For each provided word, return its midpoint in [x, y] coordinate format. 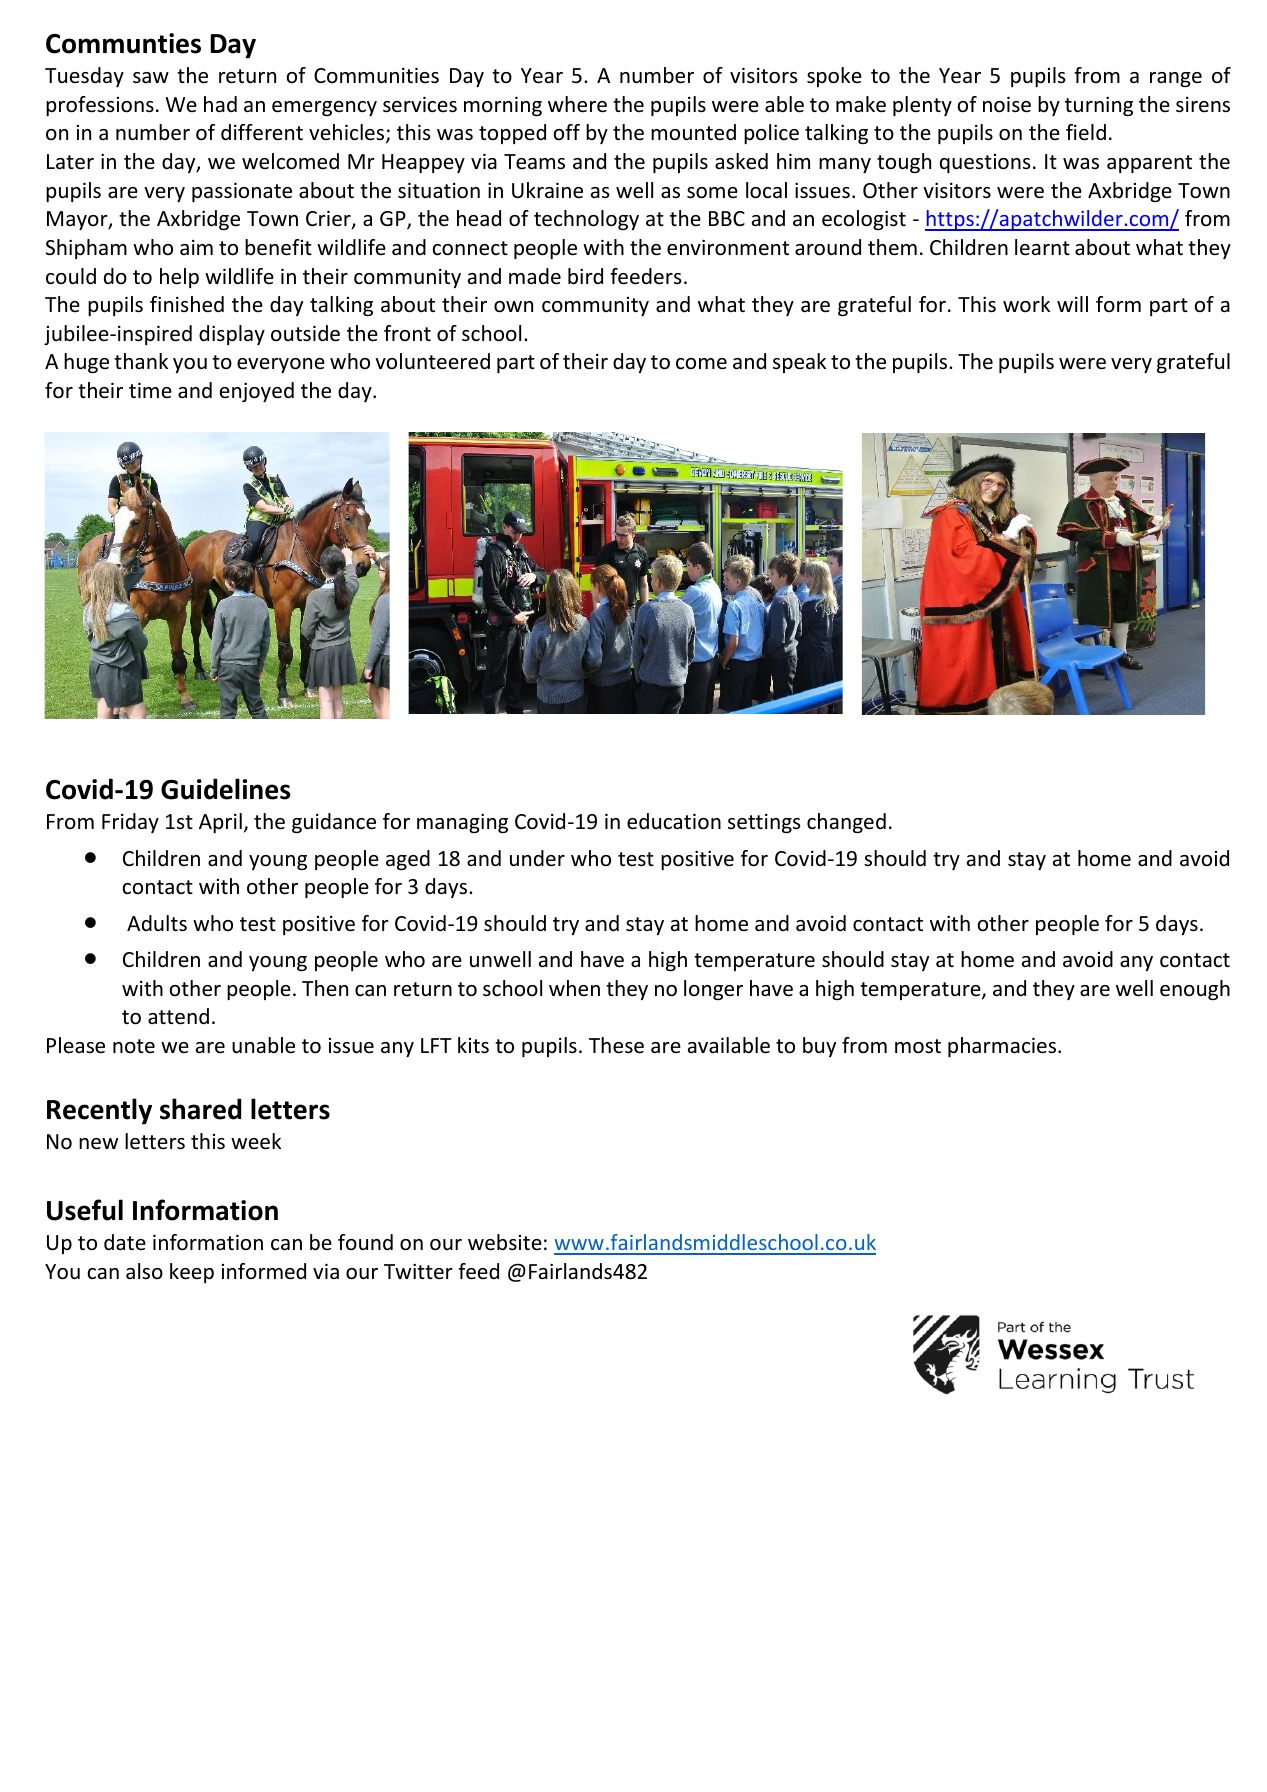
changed [846, 823]
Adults [157, 923]
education [674, 821]
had [220, 104]
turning [1099, 106]
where [577, 104]
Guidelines [226, 789]
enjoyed [257, 392]
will [1072, 304]
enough [1195, 990]
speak [799, 363]
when [574, 988]
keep [192, 1273]
